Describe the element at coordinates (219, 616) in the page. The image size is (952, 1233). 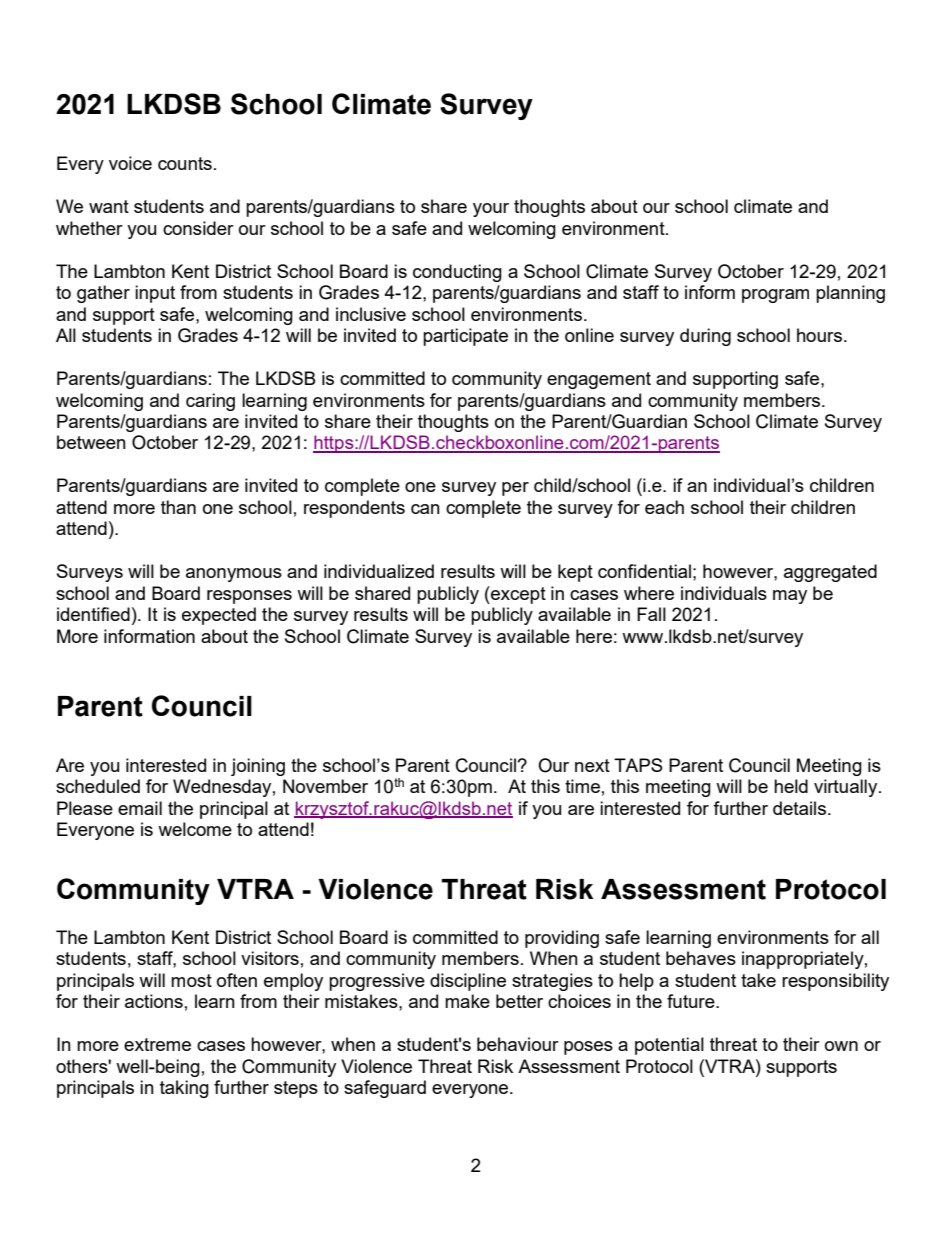
I see `expected` at that location.
